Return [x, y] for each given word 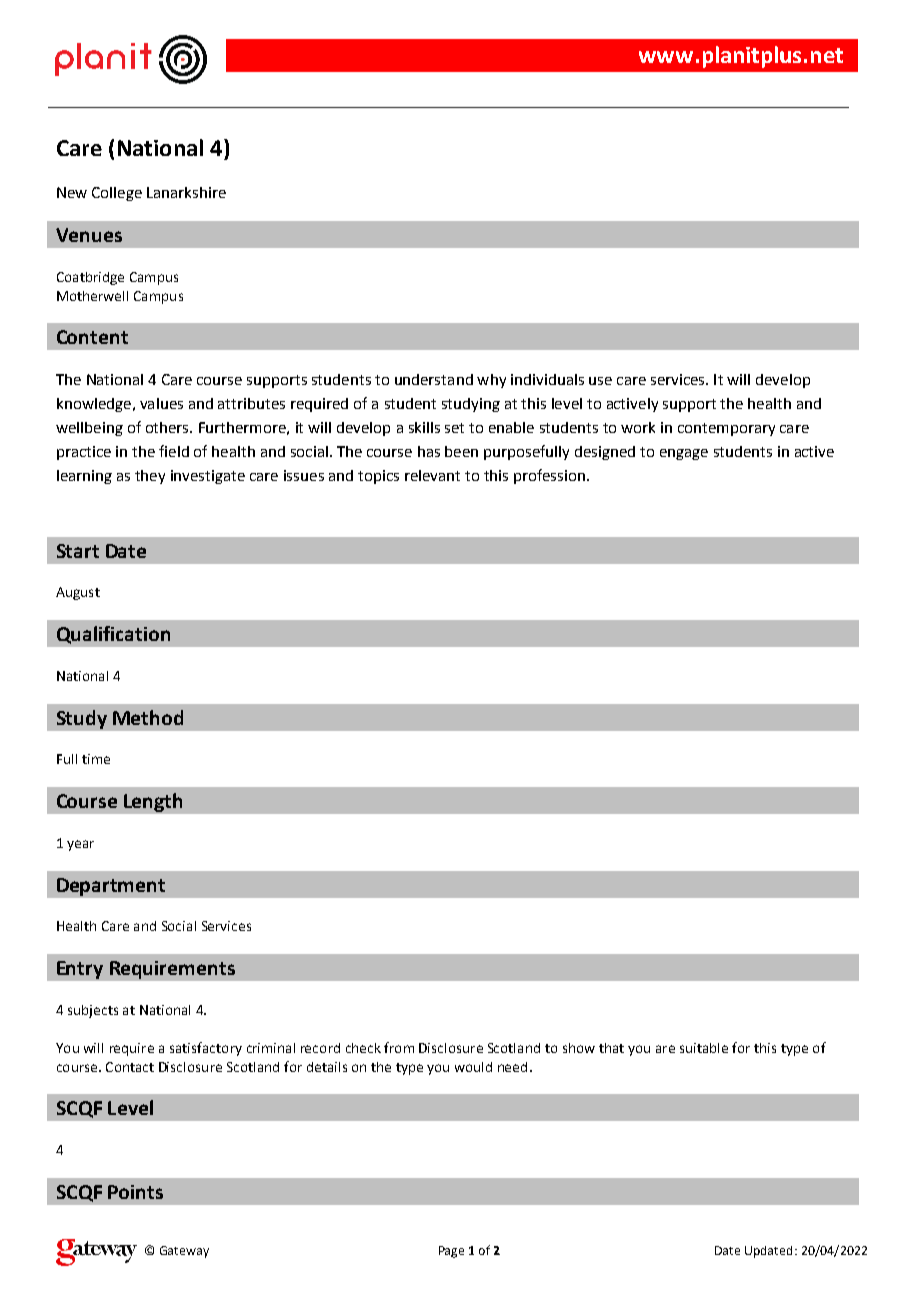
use [600, 381]
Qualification [113, 635]
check [363, 1048]
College [117, 194]
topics [378, 477]
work [638, 427]
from [399, 1047]
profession [549, 476]
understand [434, 379]
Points [135, 1192]
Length [153, 802]
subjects [93, 1011]
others [168, 427]
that [611, 1048]
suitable [704, 1048]
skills [424, 427]
